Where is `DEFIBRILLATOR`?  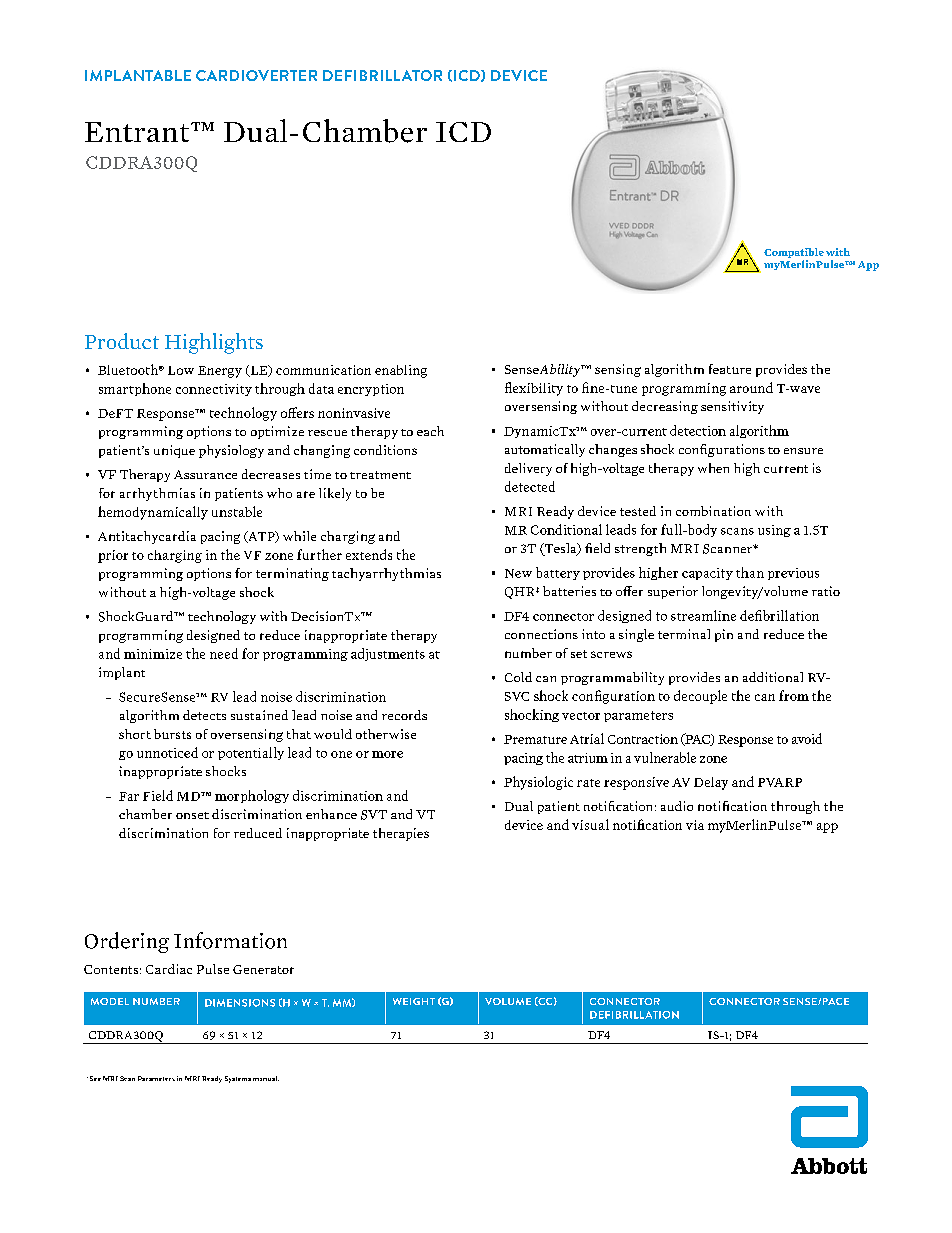
DEFIBRILLATOR is located at coordinates (382, 75).
